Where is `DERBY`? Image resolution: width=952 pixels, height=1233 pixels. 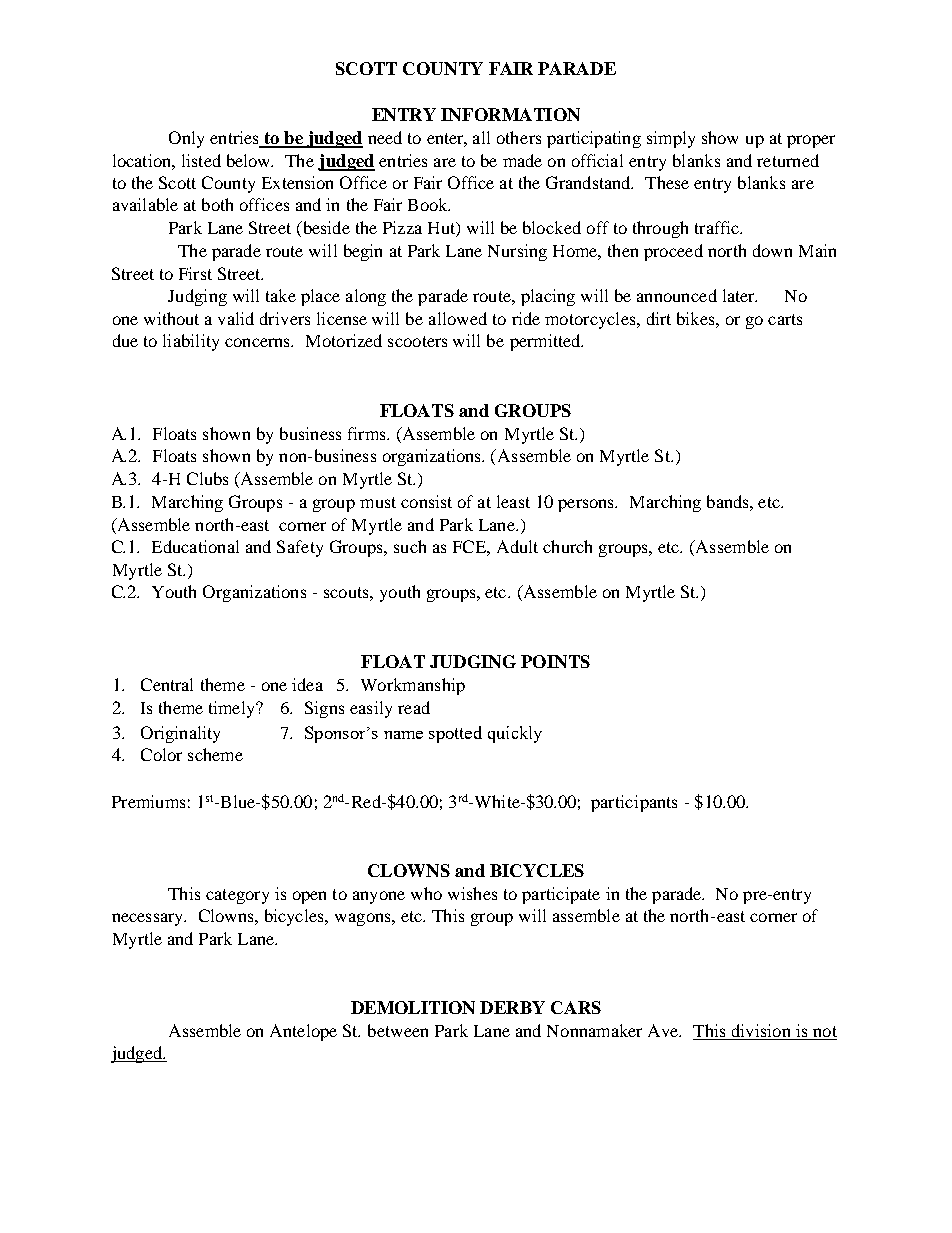
DERBY is located at coordinates (512, 1007).
